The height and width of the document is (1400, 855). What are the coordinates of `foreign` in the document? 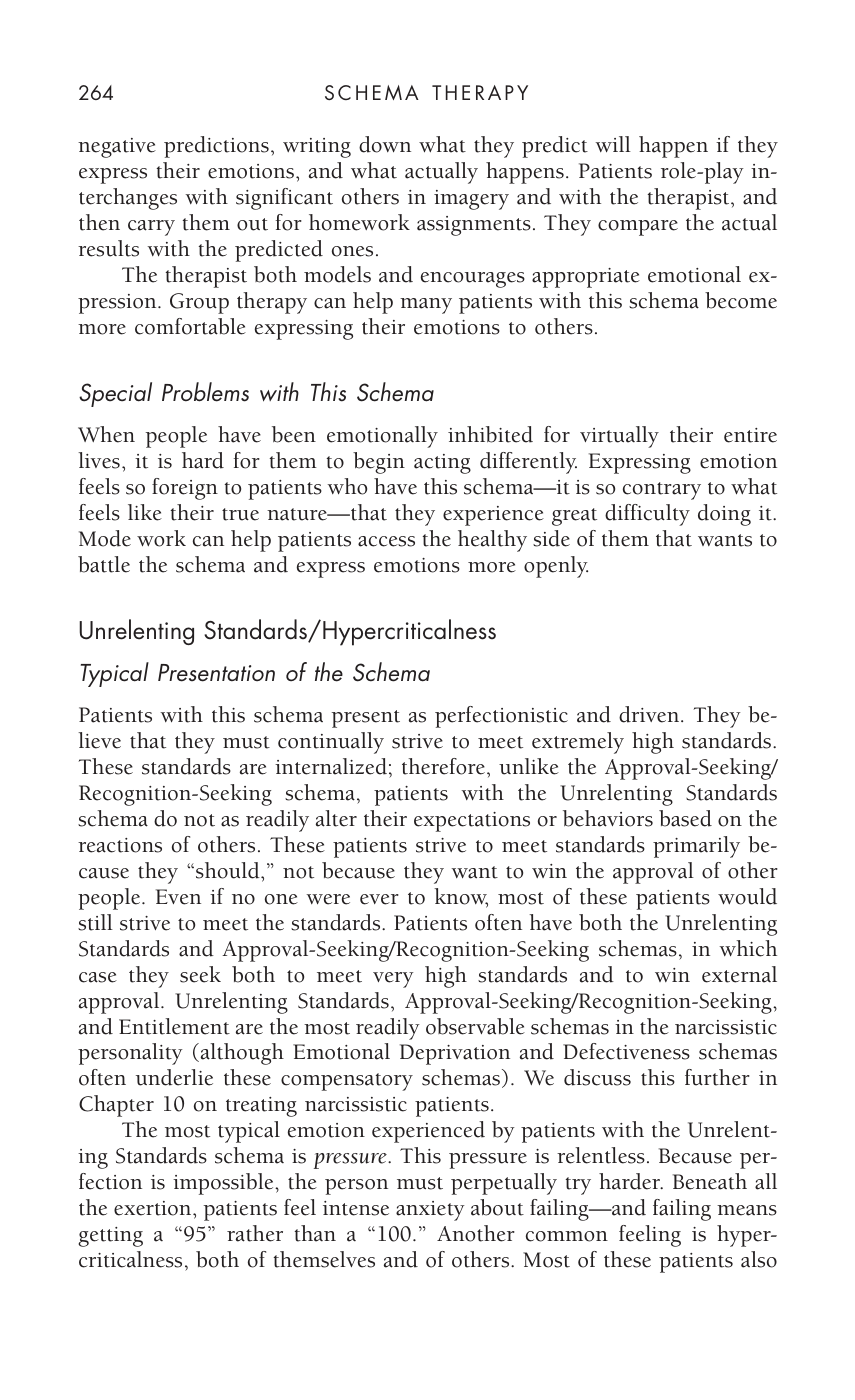 It's located at (185, 489).
